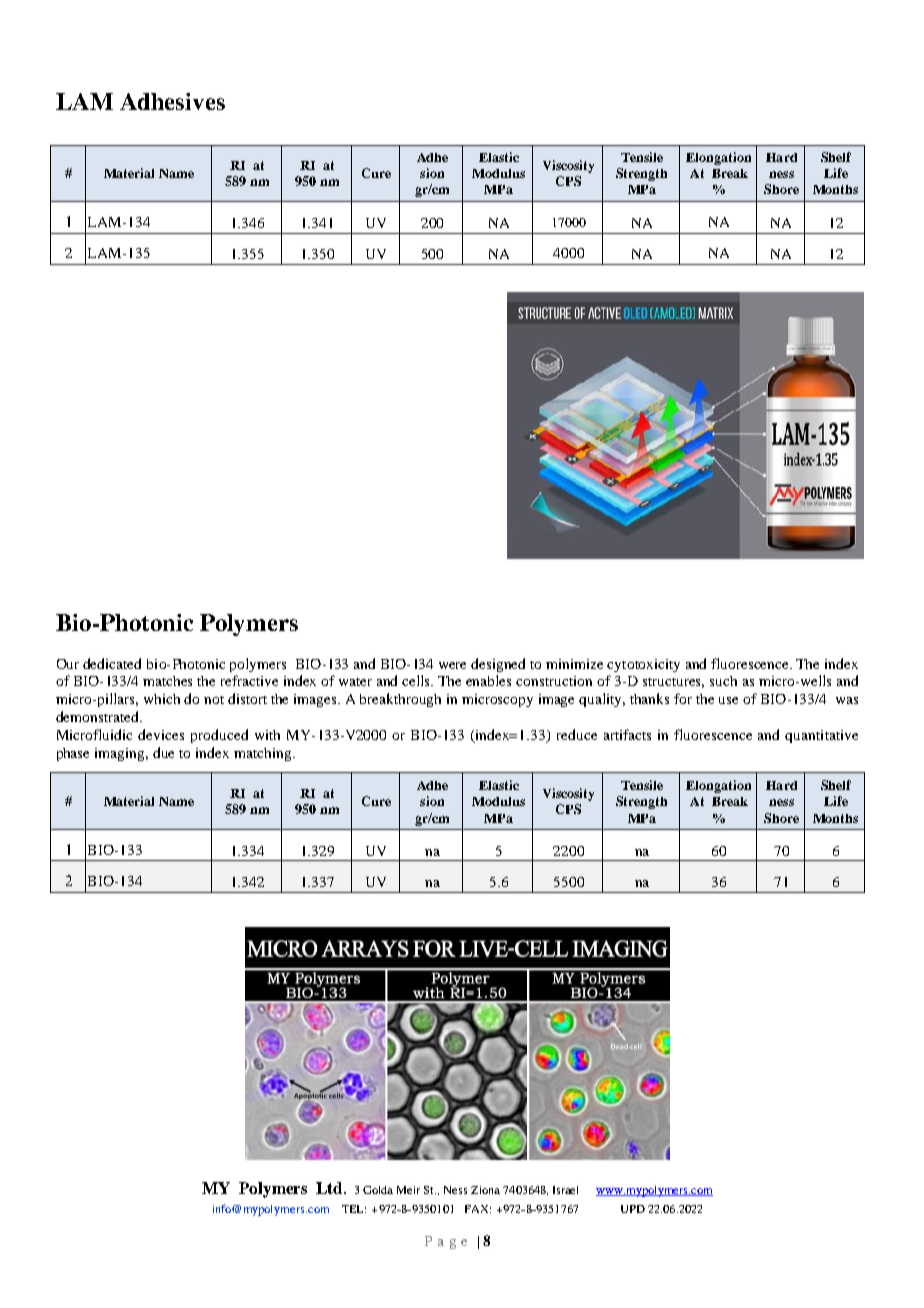 This page has height=1308, width=924. What do you see at coordinates (723, 681) in the page?
I see `such` at bounding box center [723, 681].
